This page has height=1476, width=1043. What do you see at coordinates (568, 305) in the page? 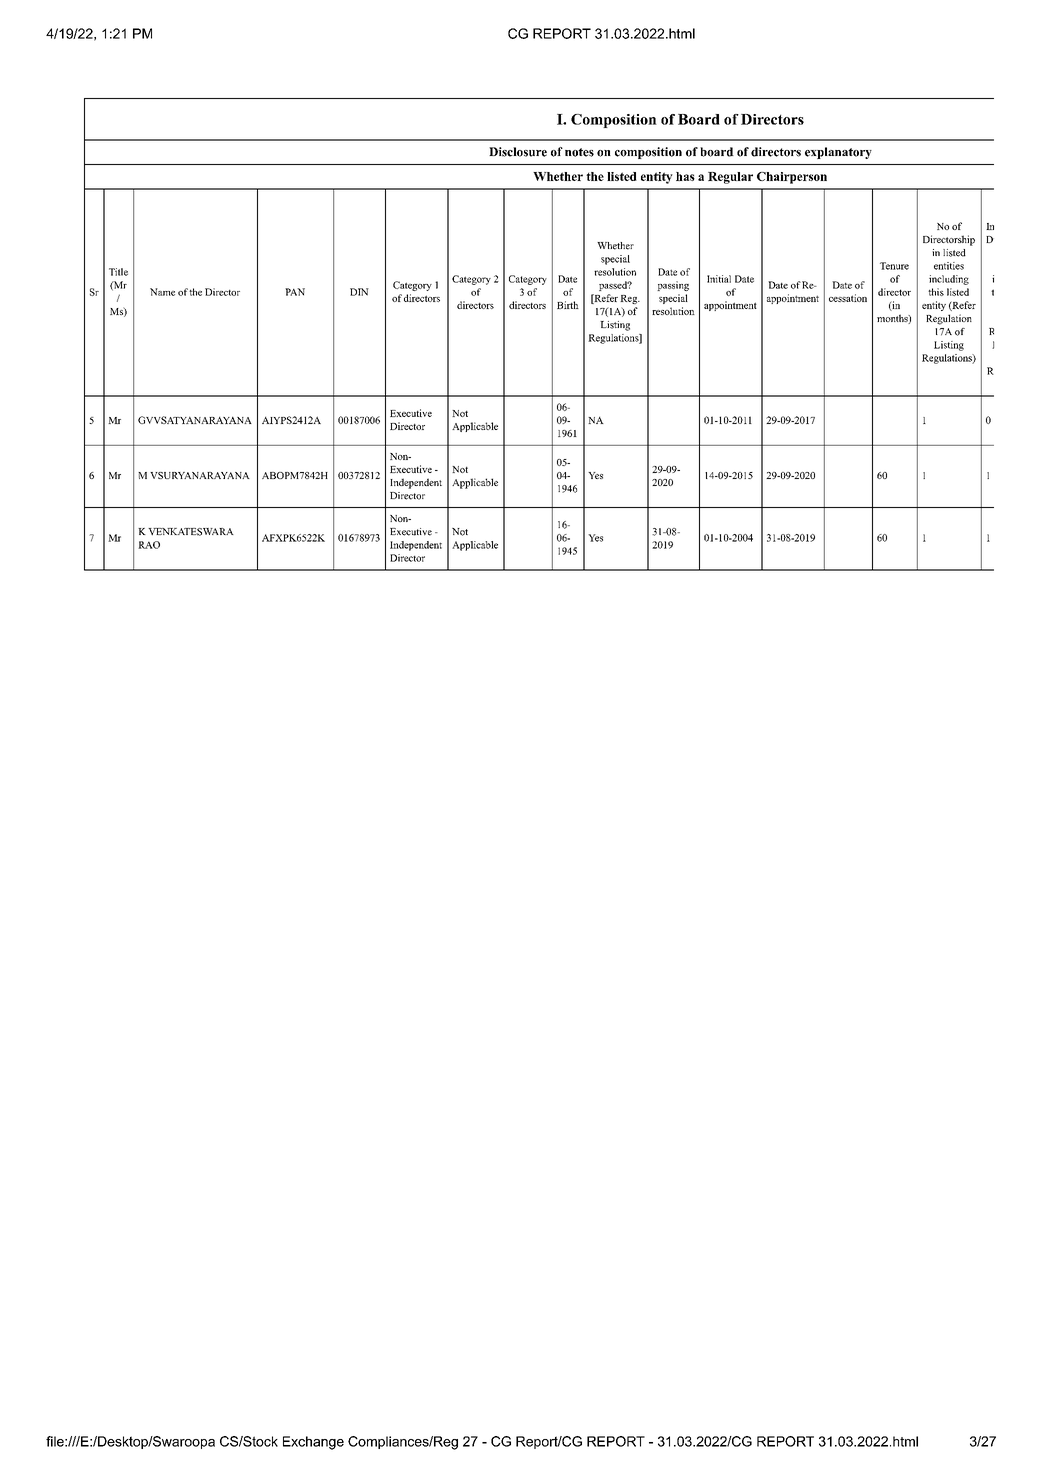
I see `Birth` at bounding box center [568, 305].
